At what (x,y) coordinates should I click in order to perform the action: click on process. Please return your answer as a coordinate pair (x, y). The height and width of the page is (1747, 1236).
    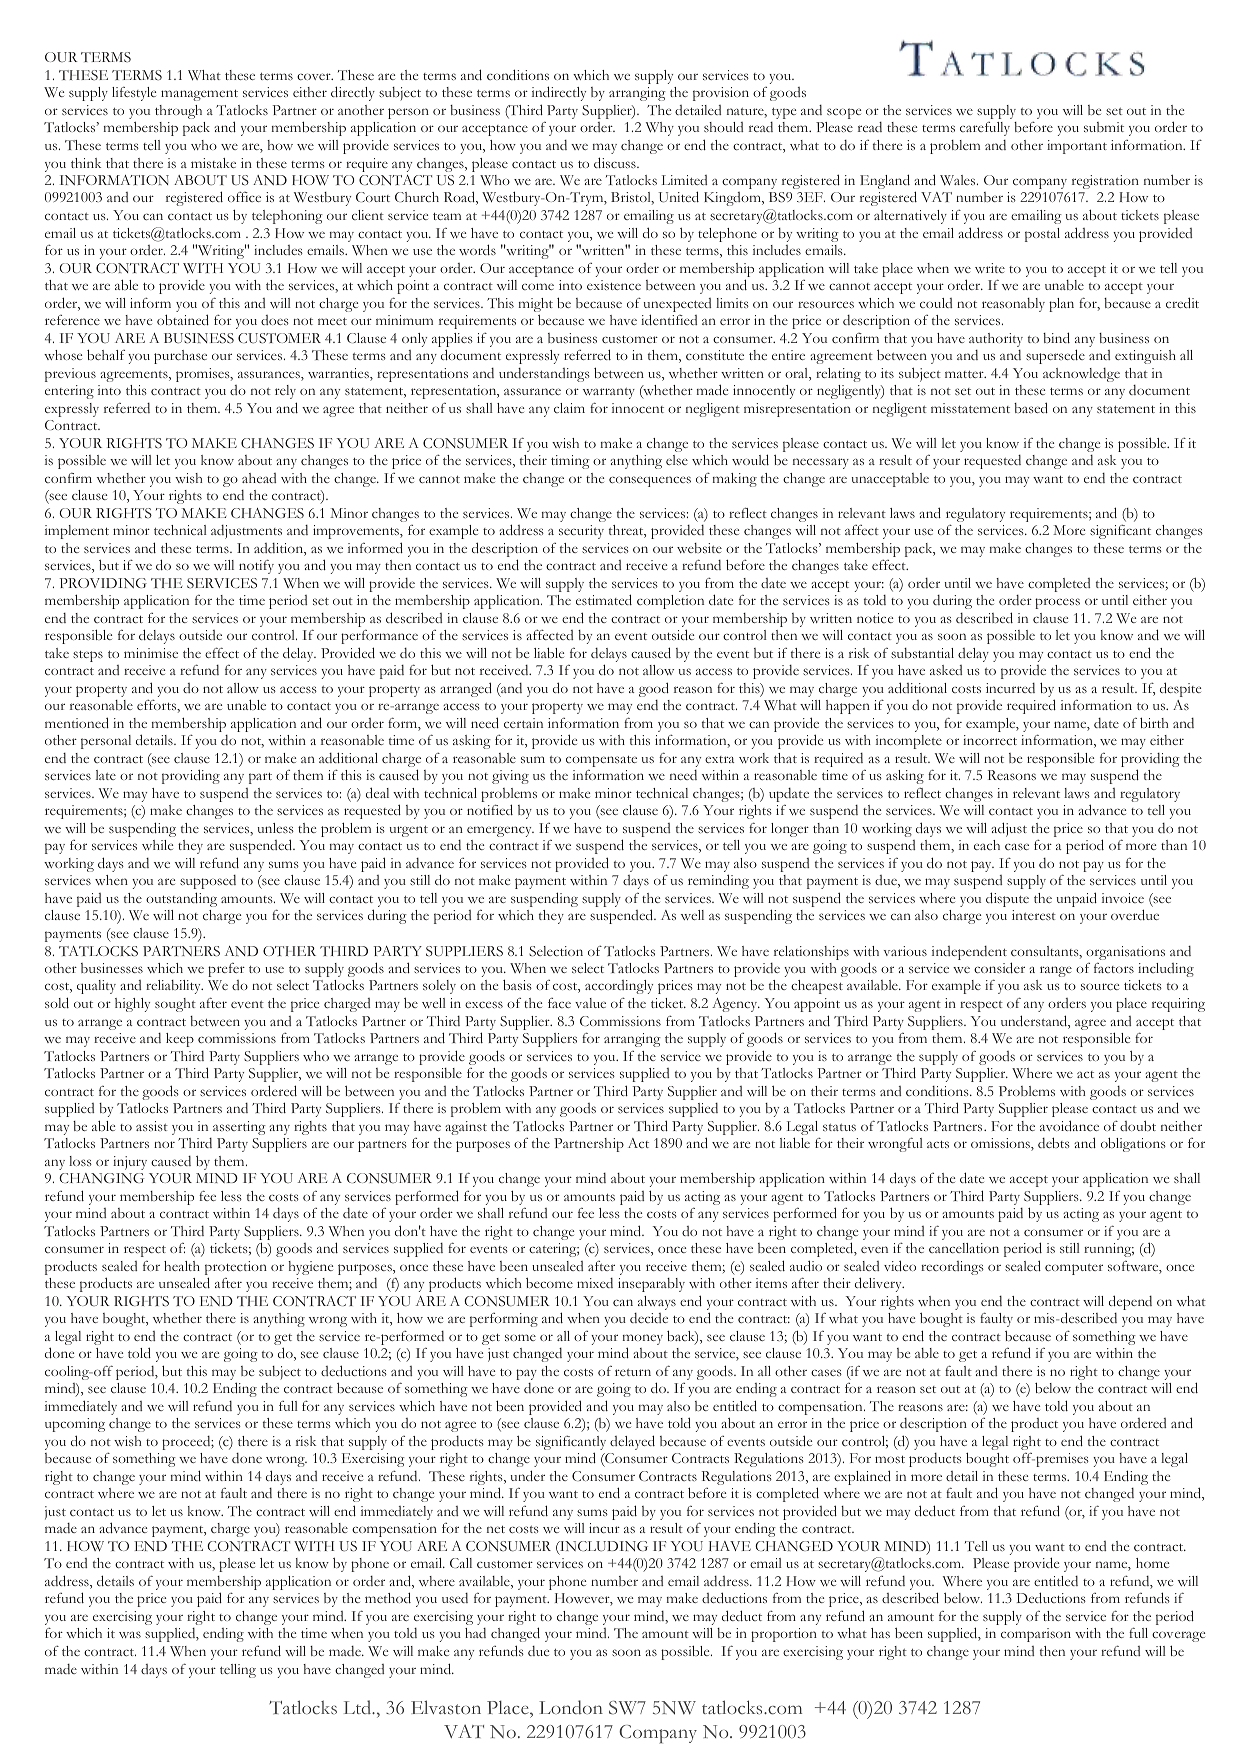
    Looking at the image, I should click on (1057, 603).
